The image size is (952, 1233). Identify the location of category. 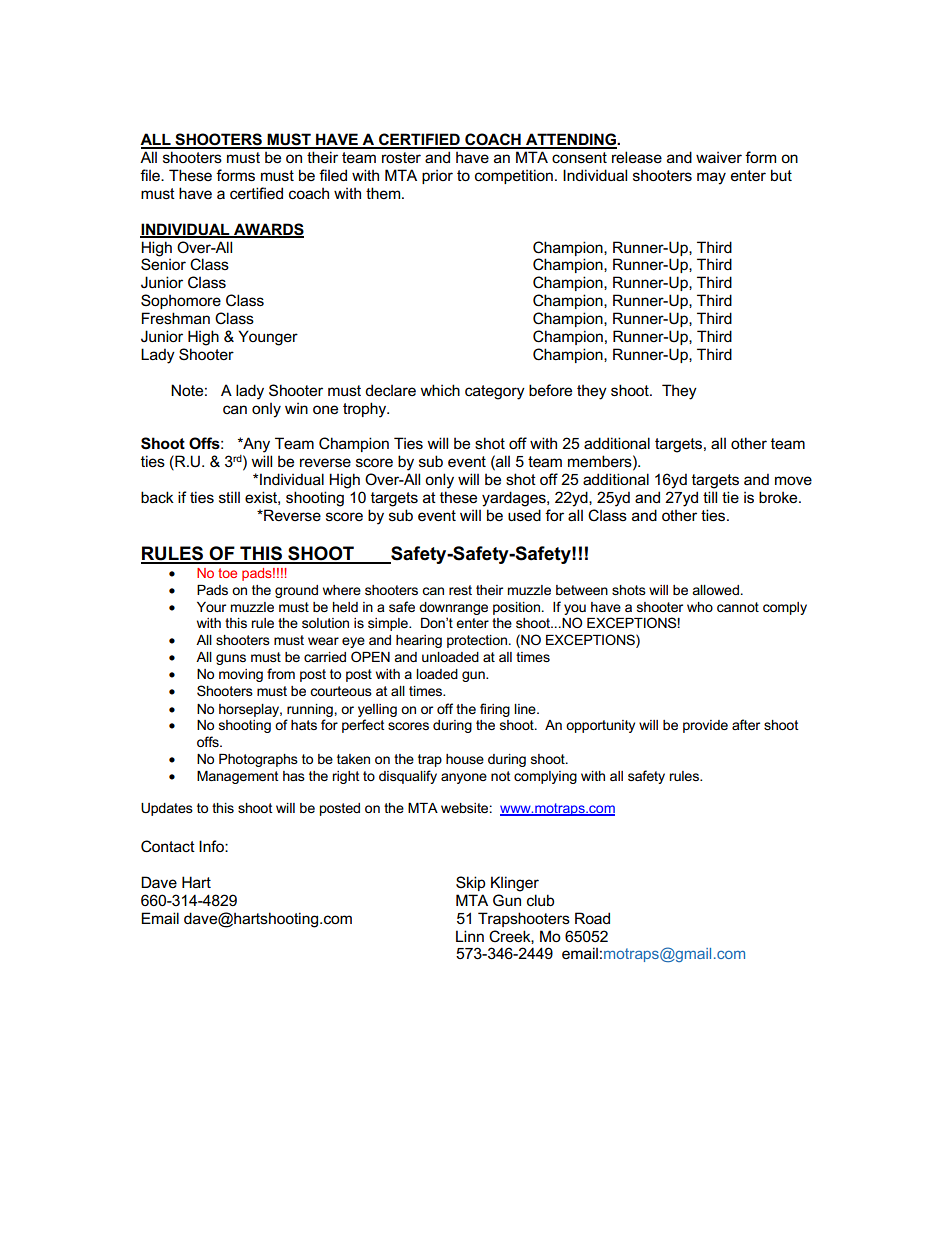
(495, 392).
